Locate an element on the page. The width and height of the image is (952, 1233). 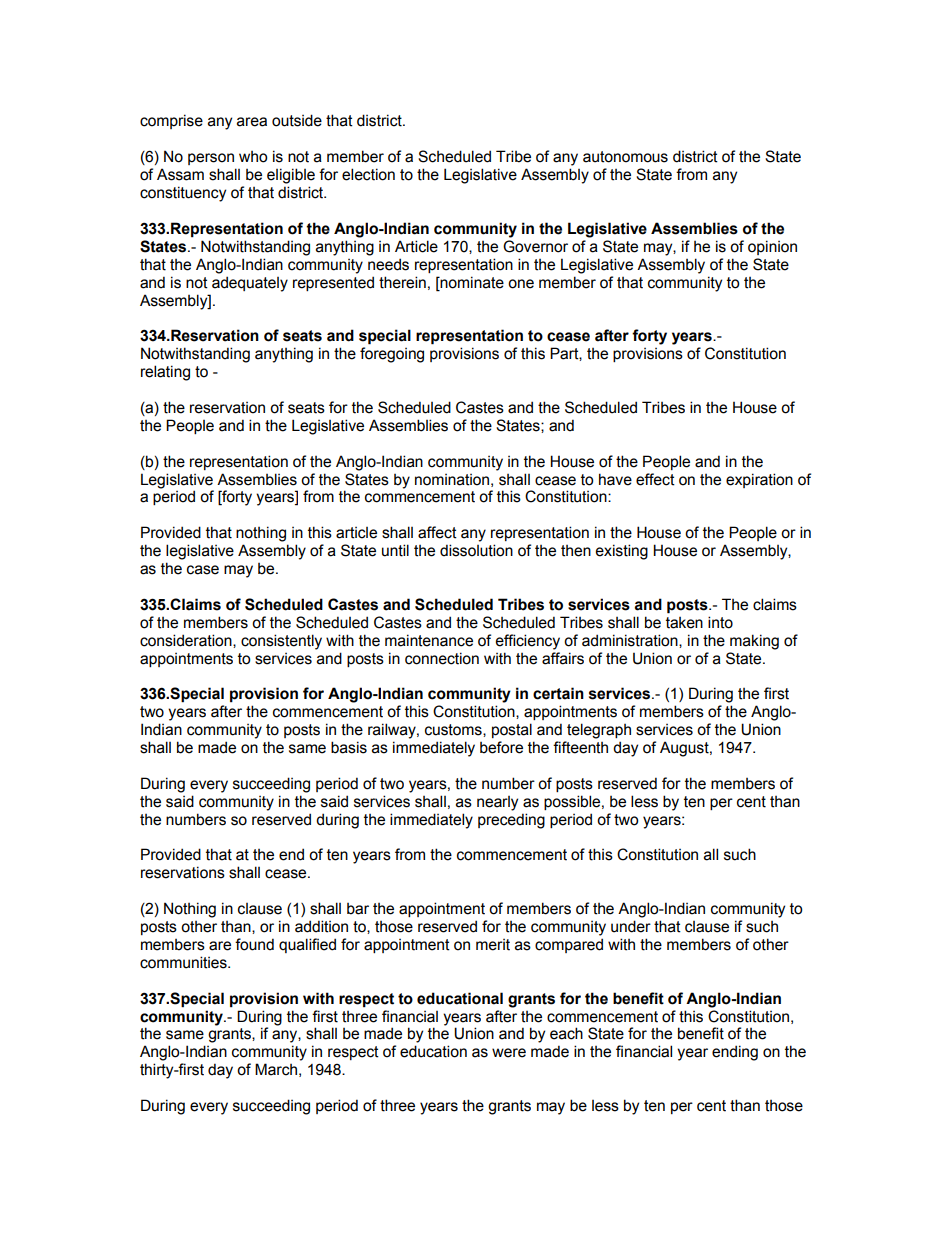
telegraph is located at coordinates (599, 731).
